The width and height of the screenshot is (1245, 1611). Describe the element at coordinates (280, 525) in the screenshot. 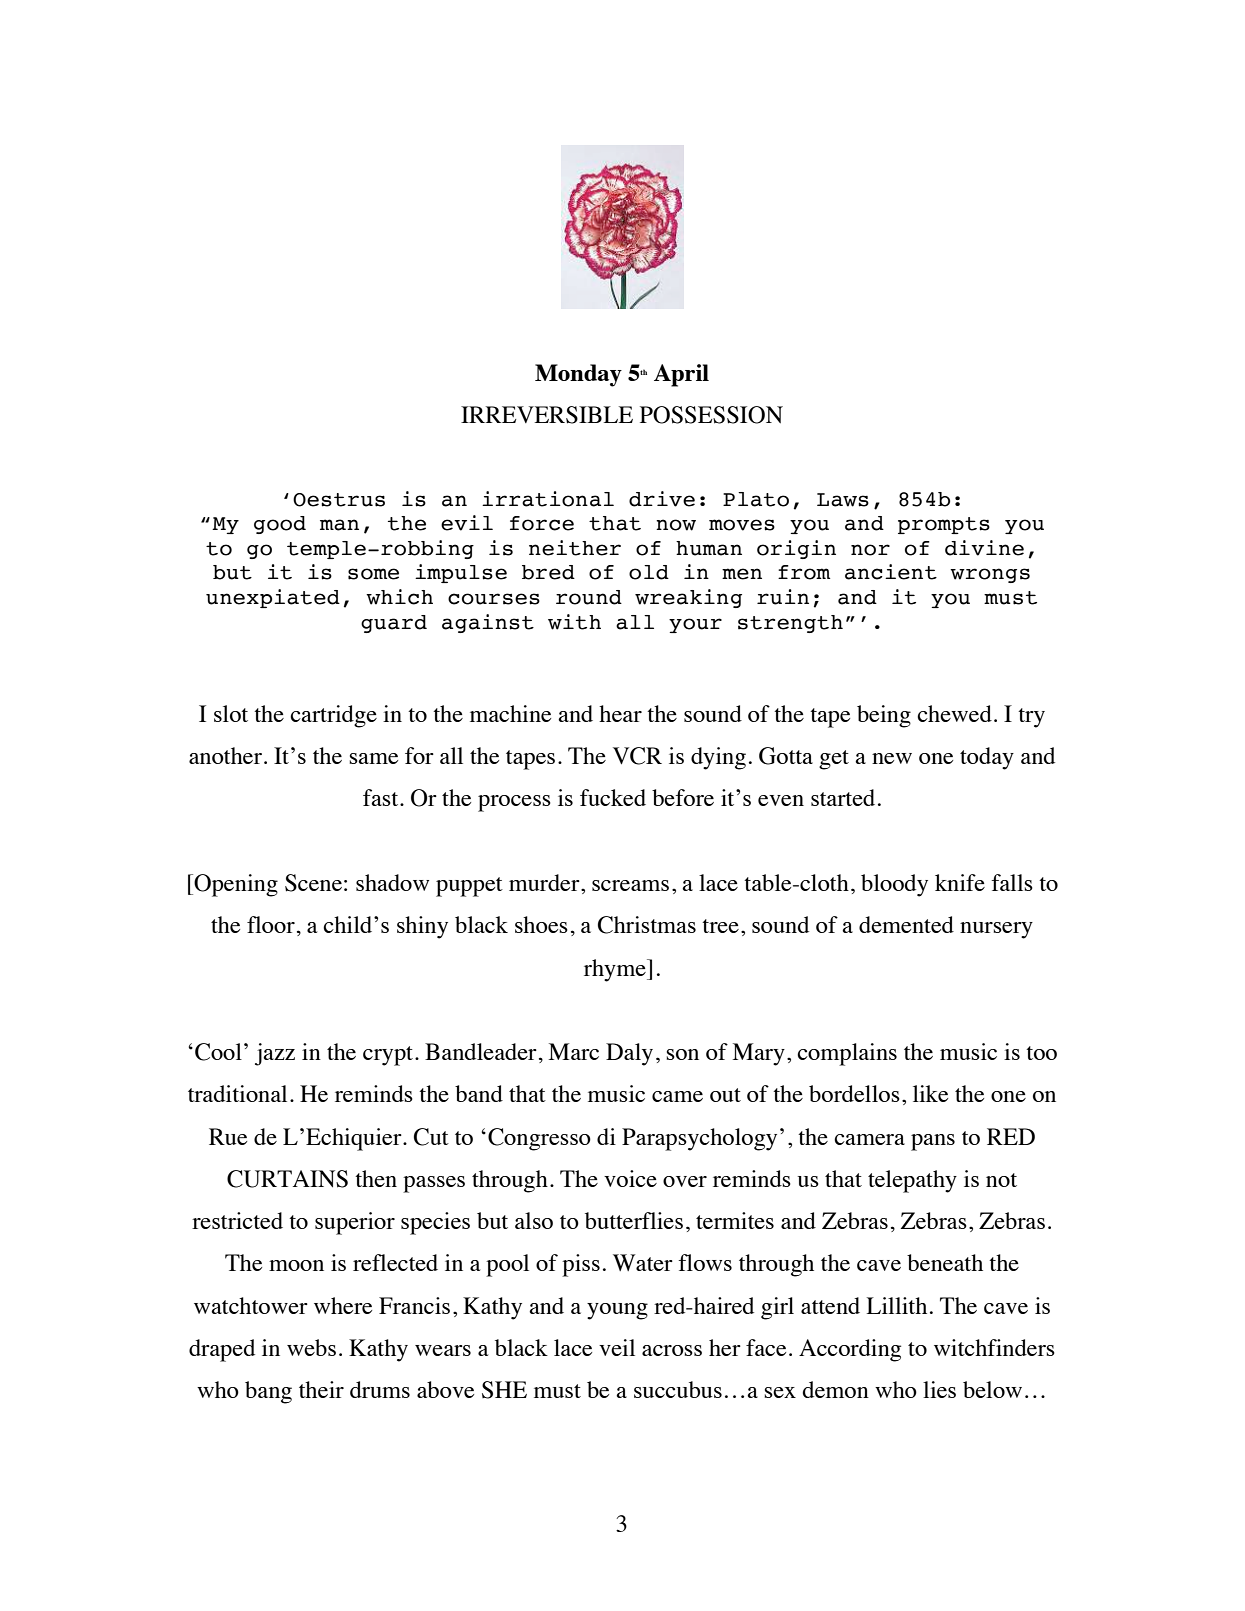

I see `good` at that location.
